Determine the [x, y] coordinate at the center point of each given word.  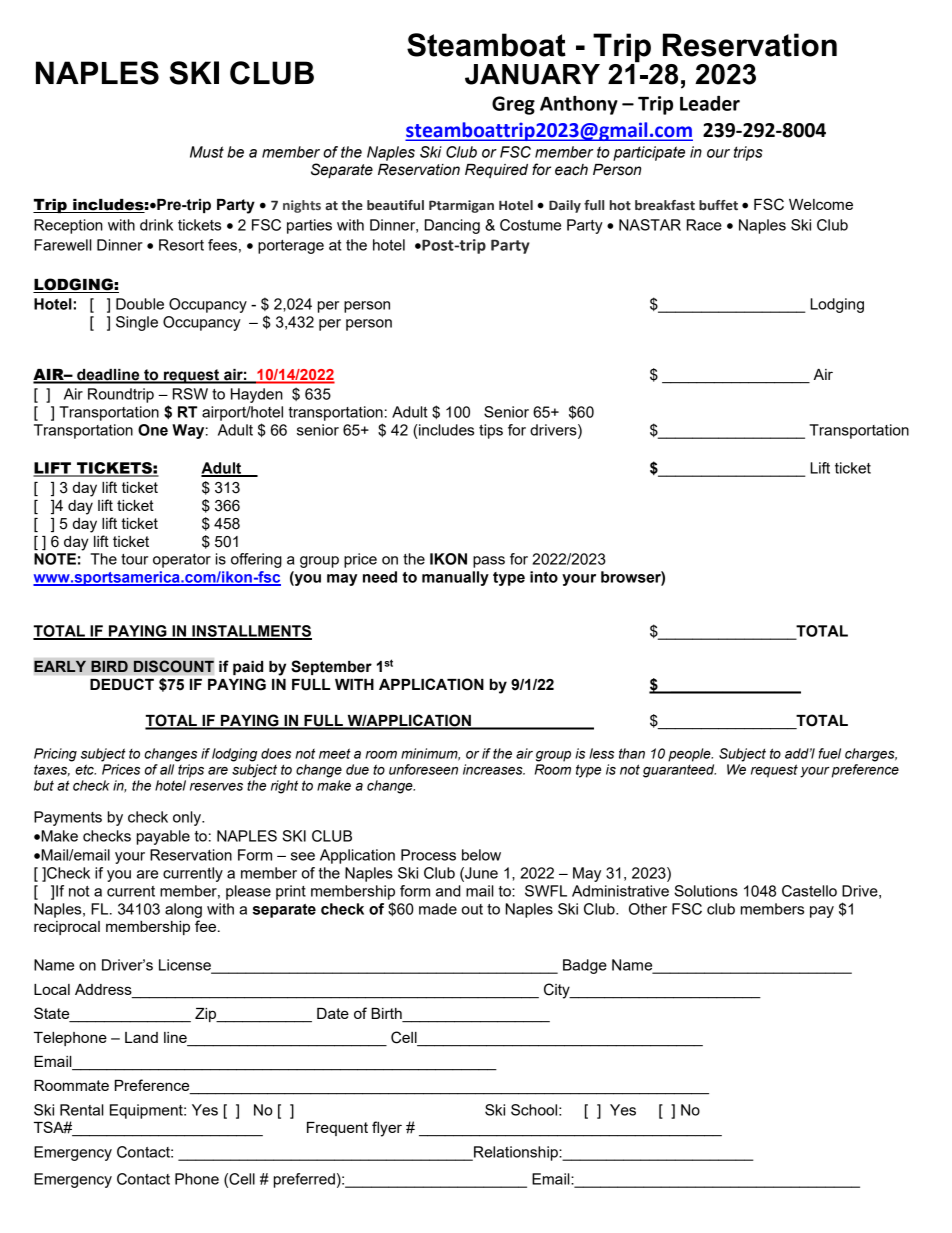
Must [207, 152]
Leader [710, 103]
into [544, 577]
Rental [82, 1110]
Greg [513, 105]
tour [134, 559]
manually [455, 578]
